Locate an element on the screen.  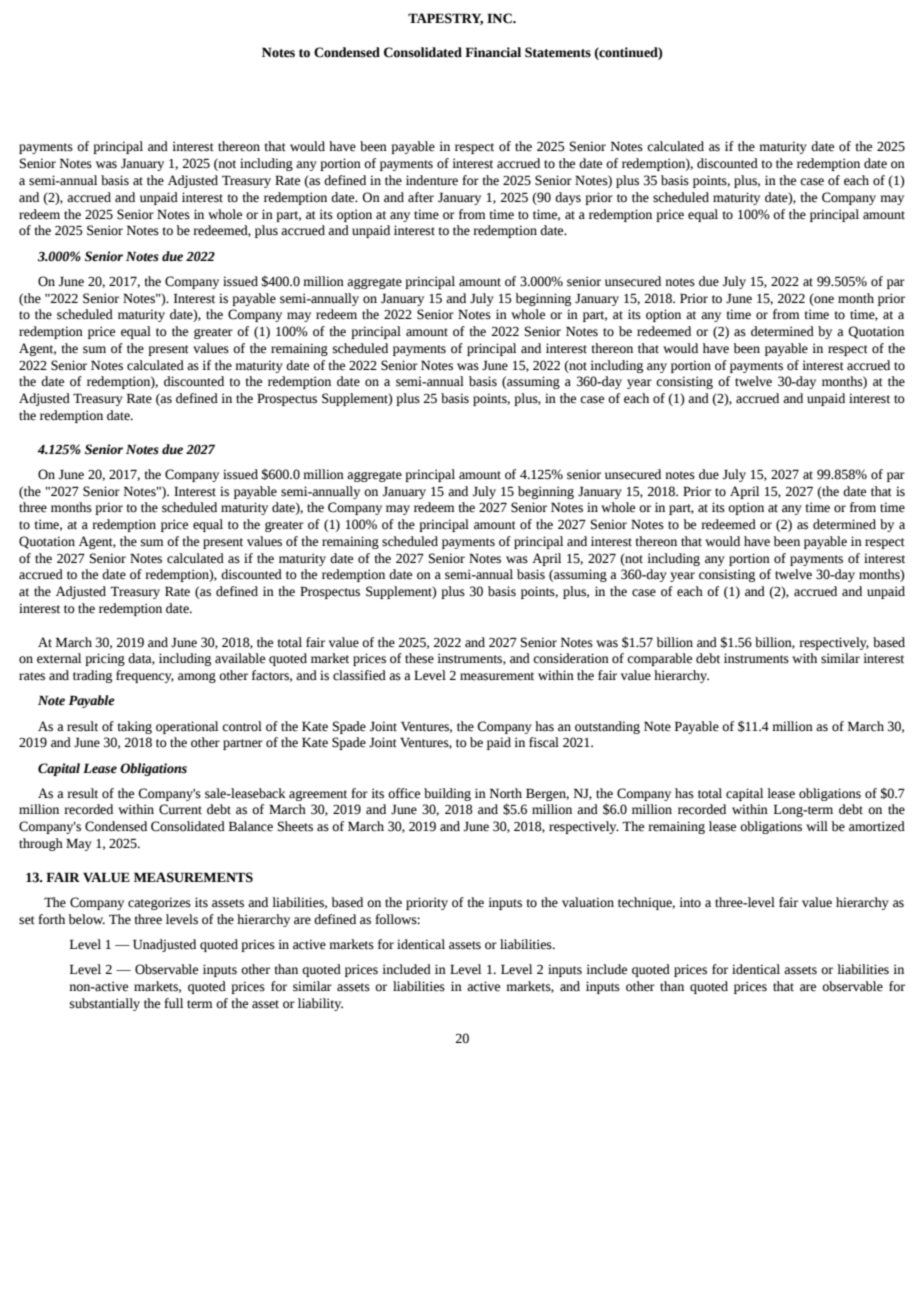
building is located at coordinates (447, 794).
